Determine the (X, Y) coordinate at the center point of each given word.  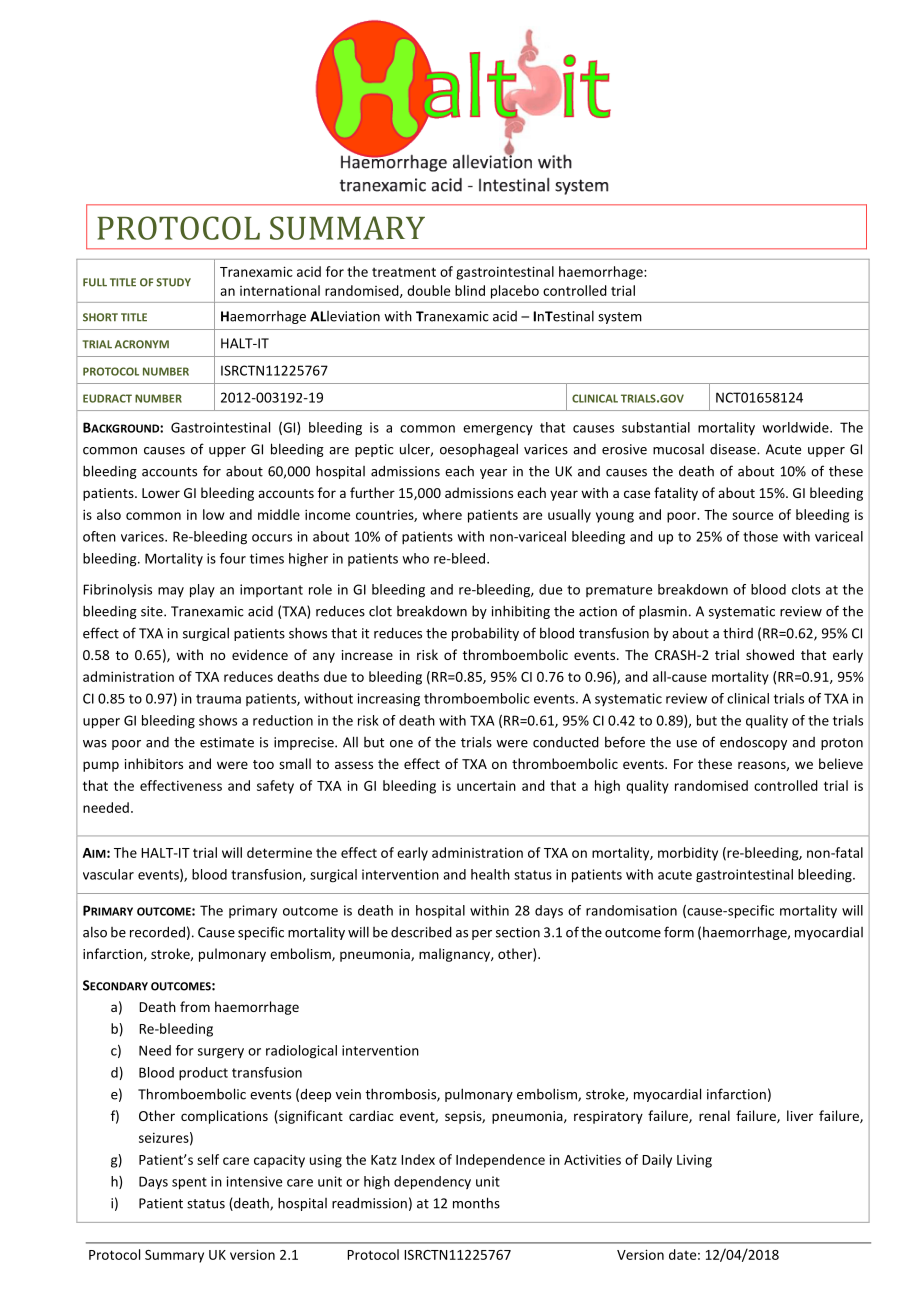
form (679, 932)
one (401, 744)
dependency (432, 1183)
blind (470, 290)
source (752, 516)
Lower (161, 493)
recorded (157, 932)
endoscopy (753, 743)
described (421, 932)
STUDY (173, 282)
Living (694, 1161)
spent (189, 1183)
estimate (227, 742)
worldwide (796, 427)
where (442, 514)
